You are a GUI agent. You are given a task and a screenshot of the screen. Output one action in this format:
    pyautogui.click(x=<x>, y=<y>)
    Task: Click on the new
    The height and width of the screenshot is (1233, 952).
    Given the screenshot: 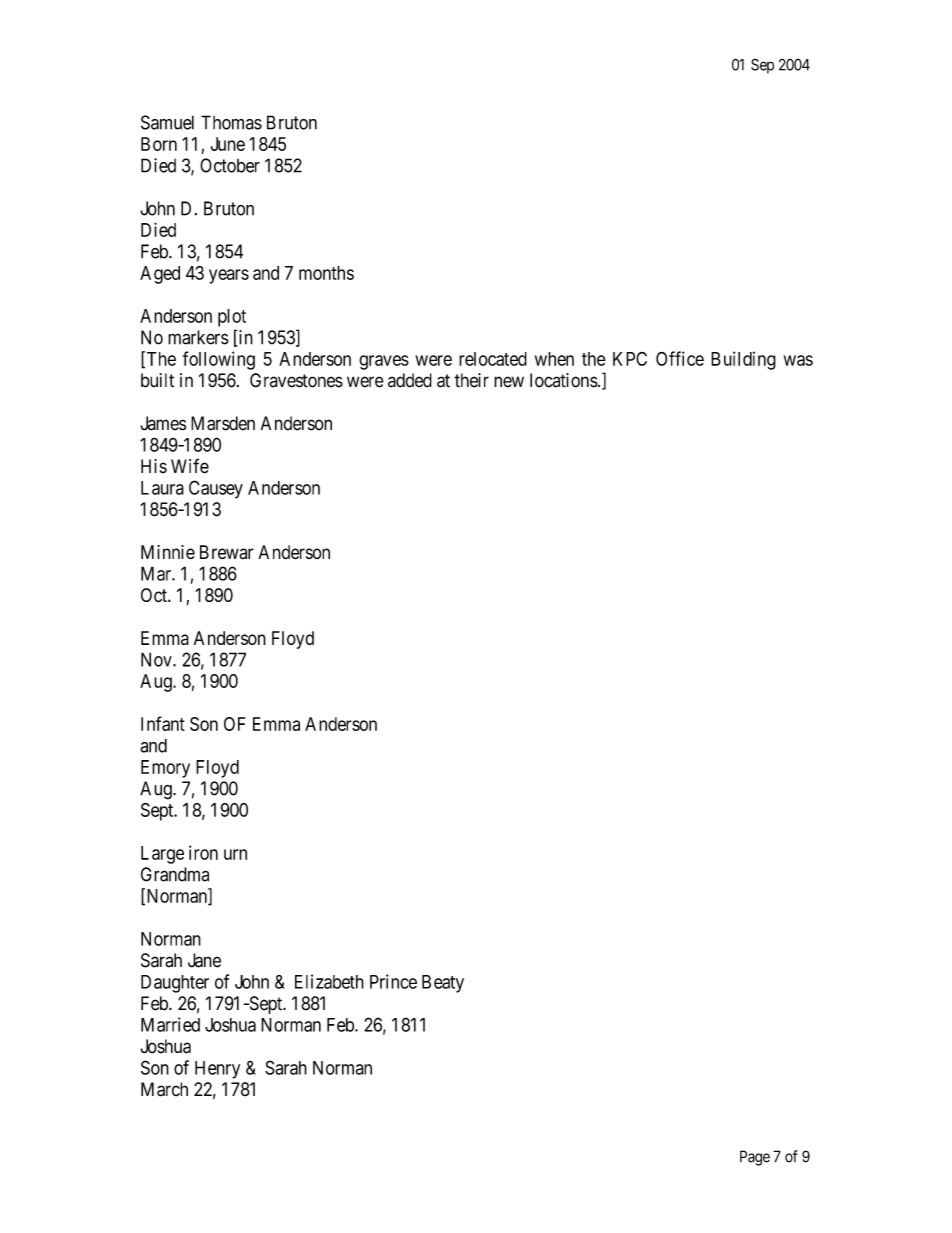 What is the action you would take?
    pyautogui.click(x=509, y=382)
